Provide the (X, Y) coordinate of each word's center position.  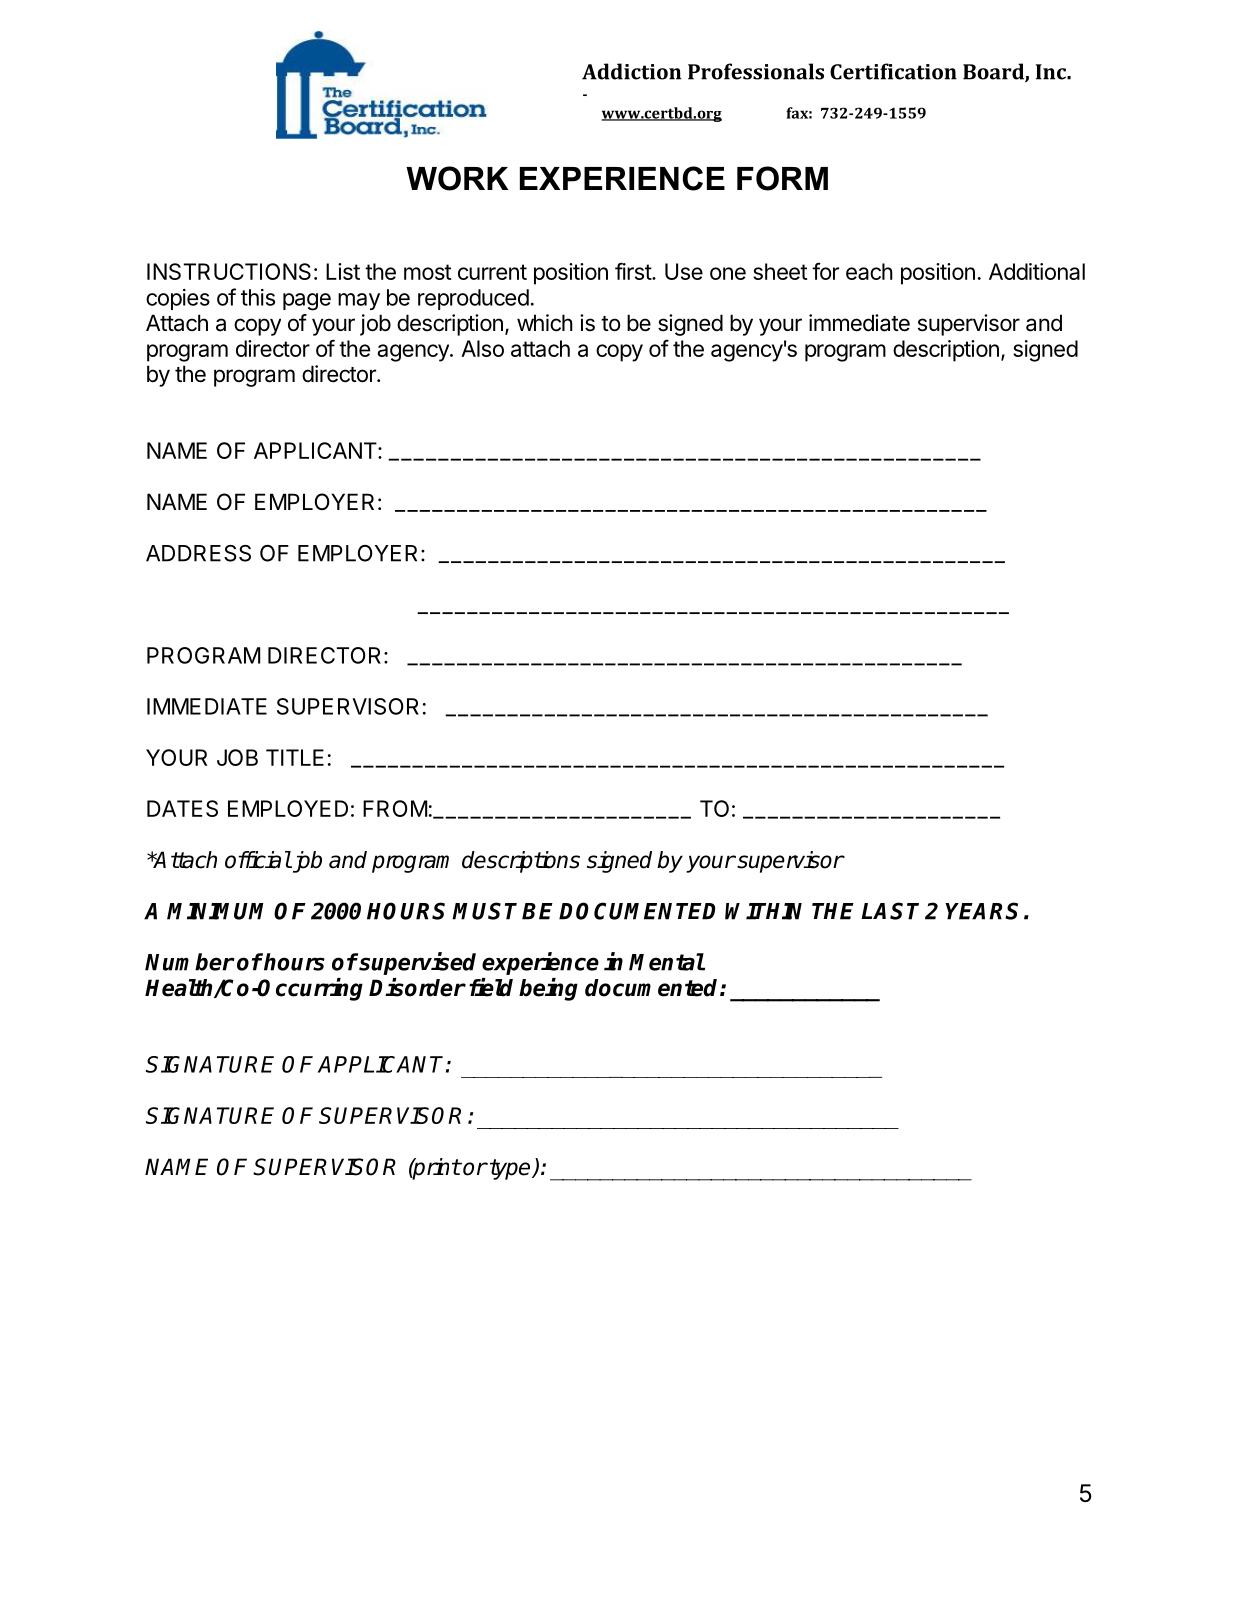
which (545, 323)
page (307, 302)
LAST (890, 911)
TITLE (295, 757)
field (491, 987)
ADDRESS (198, 553)
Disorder (417, 987)
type (511, 1169)
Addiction (631, 71)
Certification (893, 71)
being (548, 989)
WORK (457, 178)
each (869, 271)
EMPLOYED (288, 808)
